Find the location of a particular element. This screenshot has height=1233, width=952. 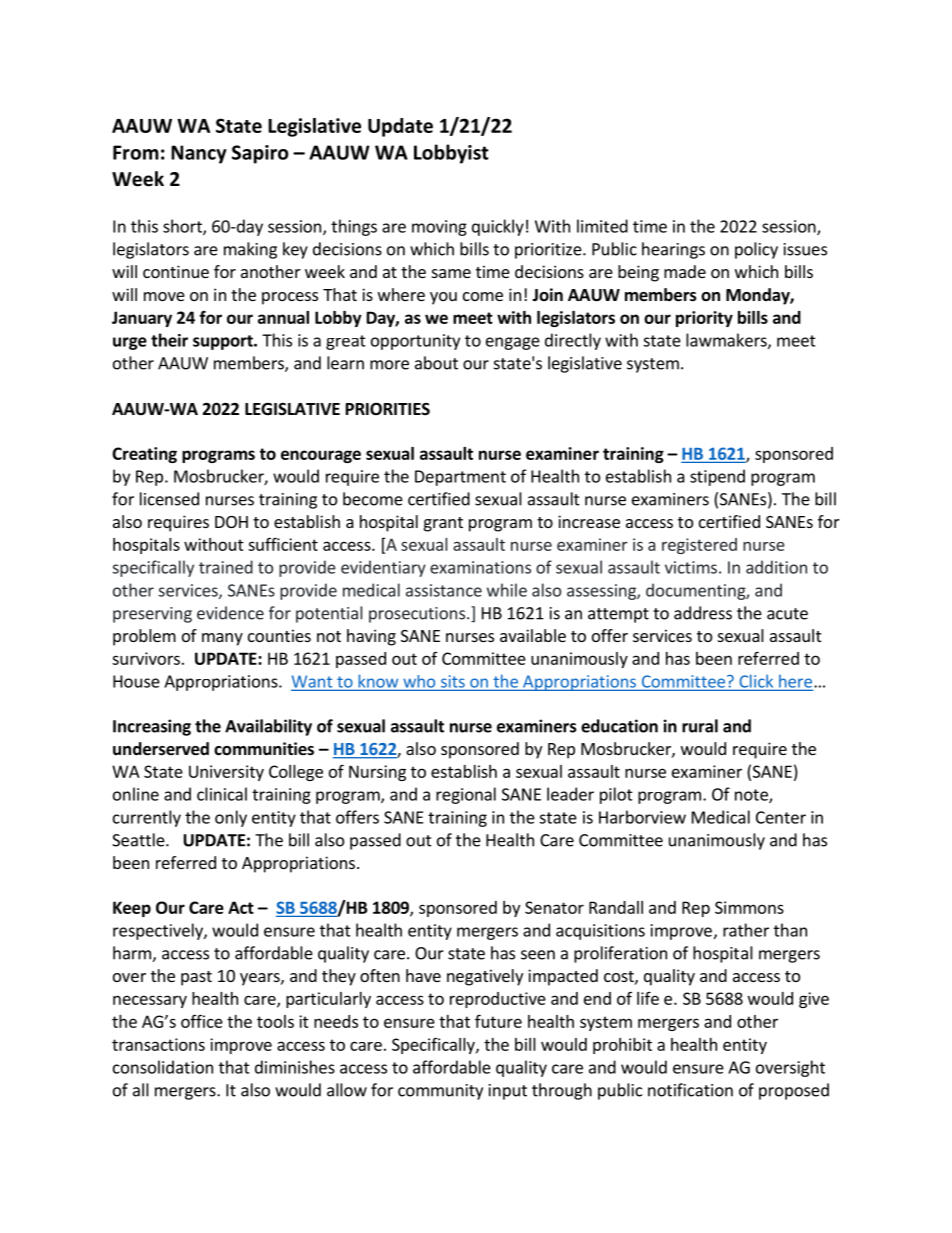

quickly is located at coordinates (498, 227).
